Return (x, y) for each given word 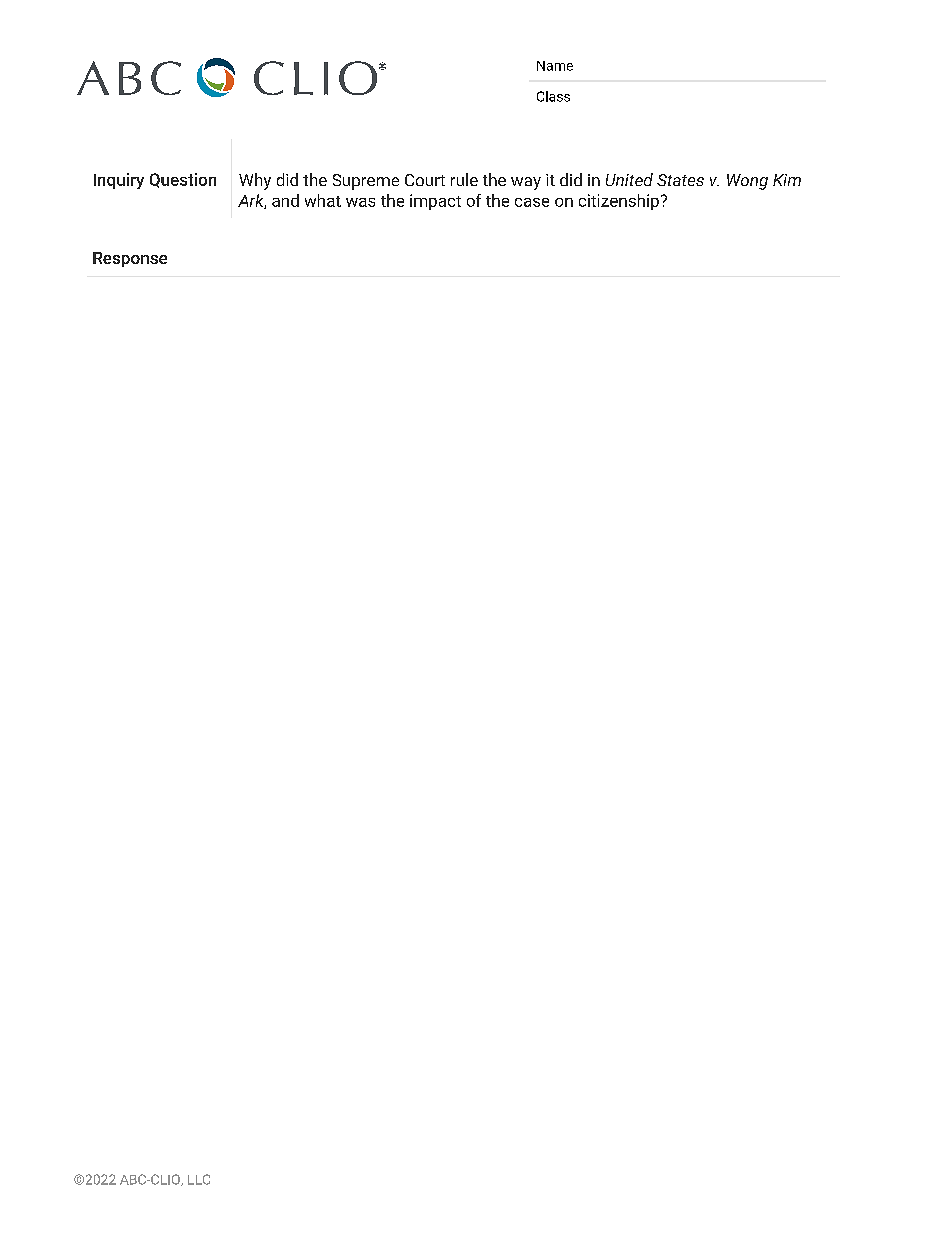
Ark (252, 201)
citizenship (619, 202)
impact (435, 202)
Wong (747, 182)
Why (255, 181)
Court (425, 180)
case (532, 202)
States (680, 180)
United (629, 179)
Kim (787, 180)
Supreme (366, 182)
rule (464, 179)
